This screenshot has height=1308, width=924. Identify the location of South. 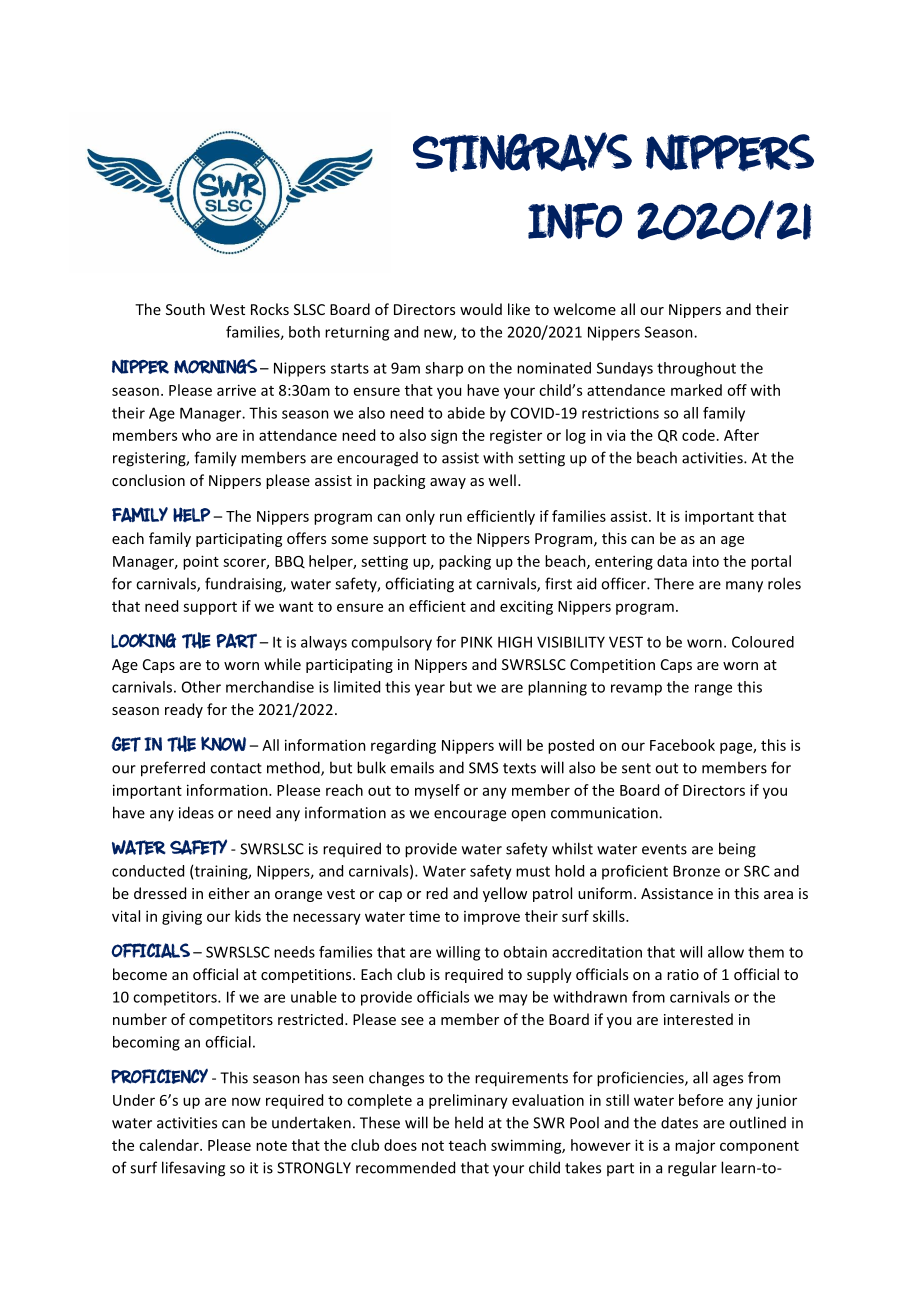
(185, 309).
